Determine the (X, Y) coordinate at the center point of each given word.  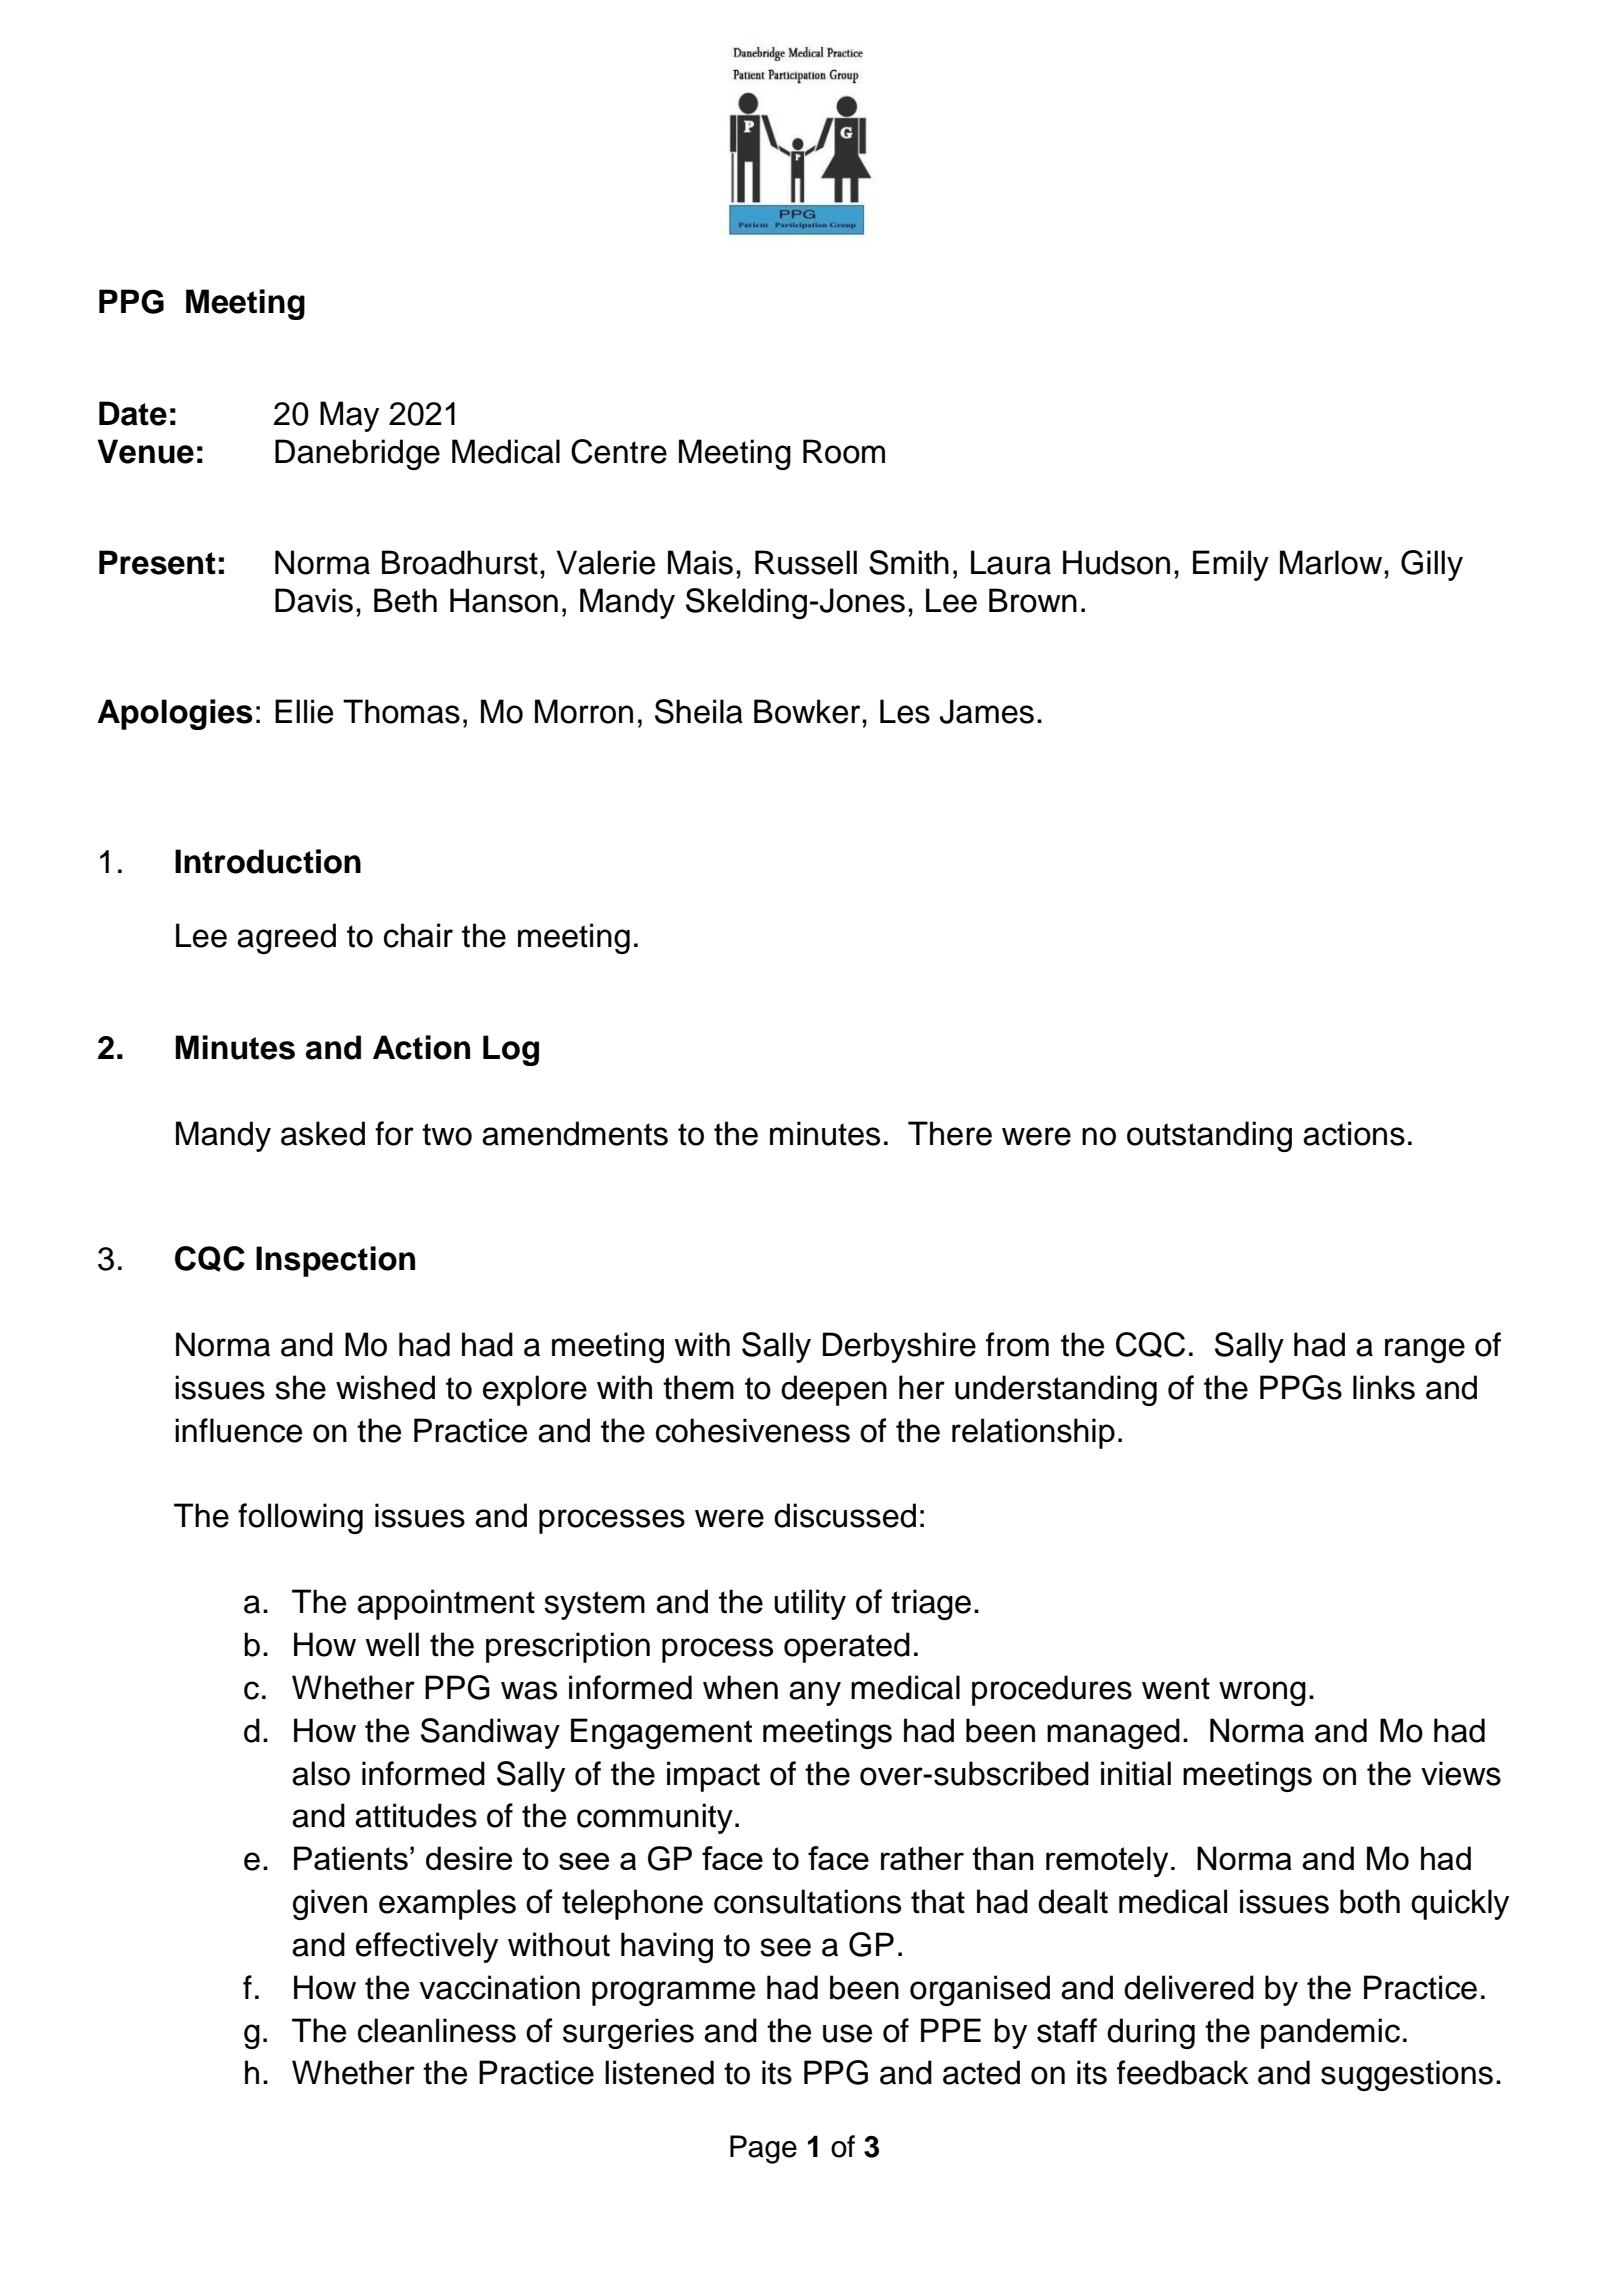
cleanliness (437, 2030)
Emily (1231, 565)
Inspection (335, 1261)
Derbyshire (899, 1347)
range (1425, 1350)
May (349, 416)
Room (844, 451)
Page (763, 2149)
